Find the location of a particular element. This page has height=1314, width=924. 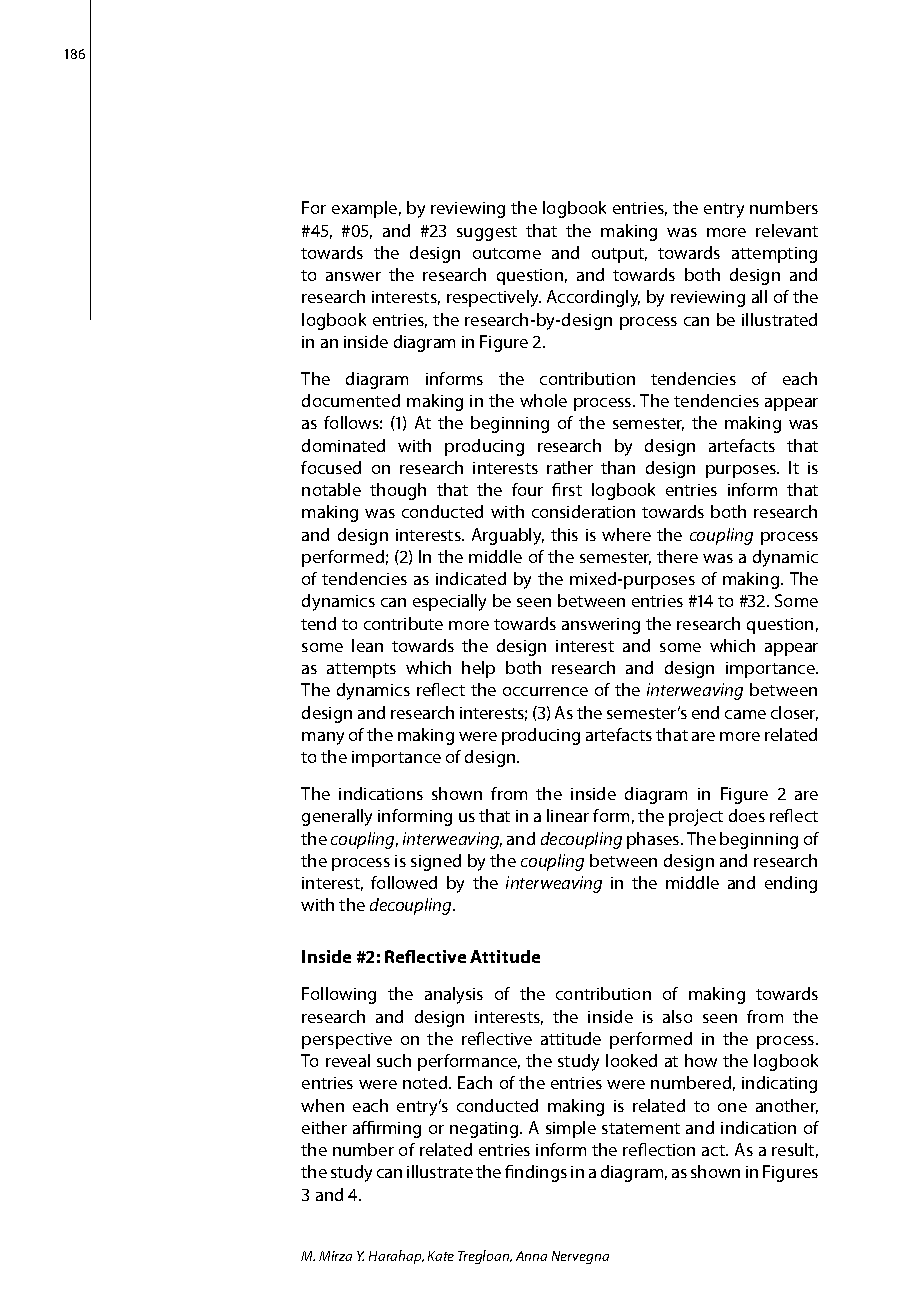

many is located at coordinates (323, 738).
